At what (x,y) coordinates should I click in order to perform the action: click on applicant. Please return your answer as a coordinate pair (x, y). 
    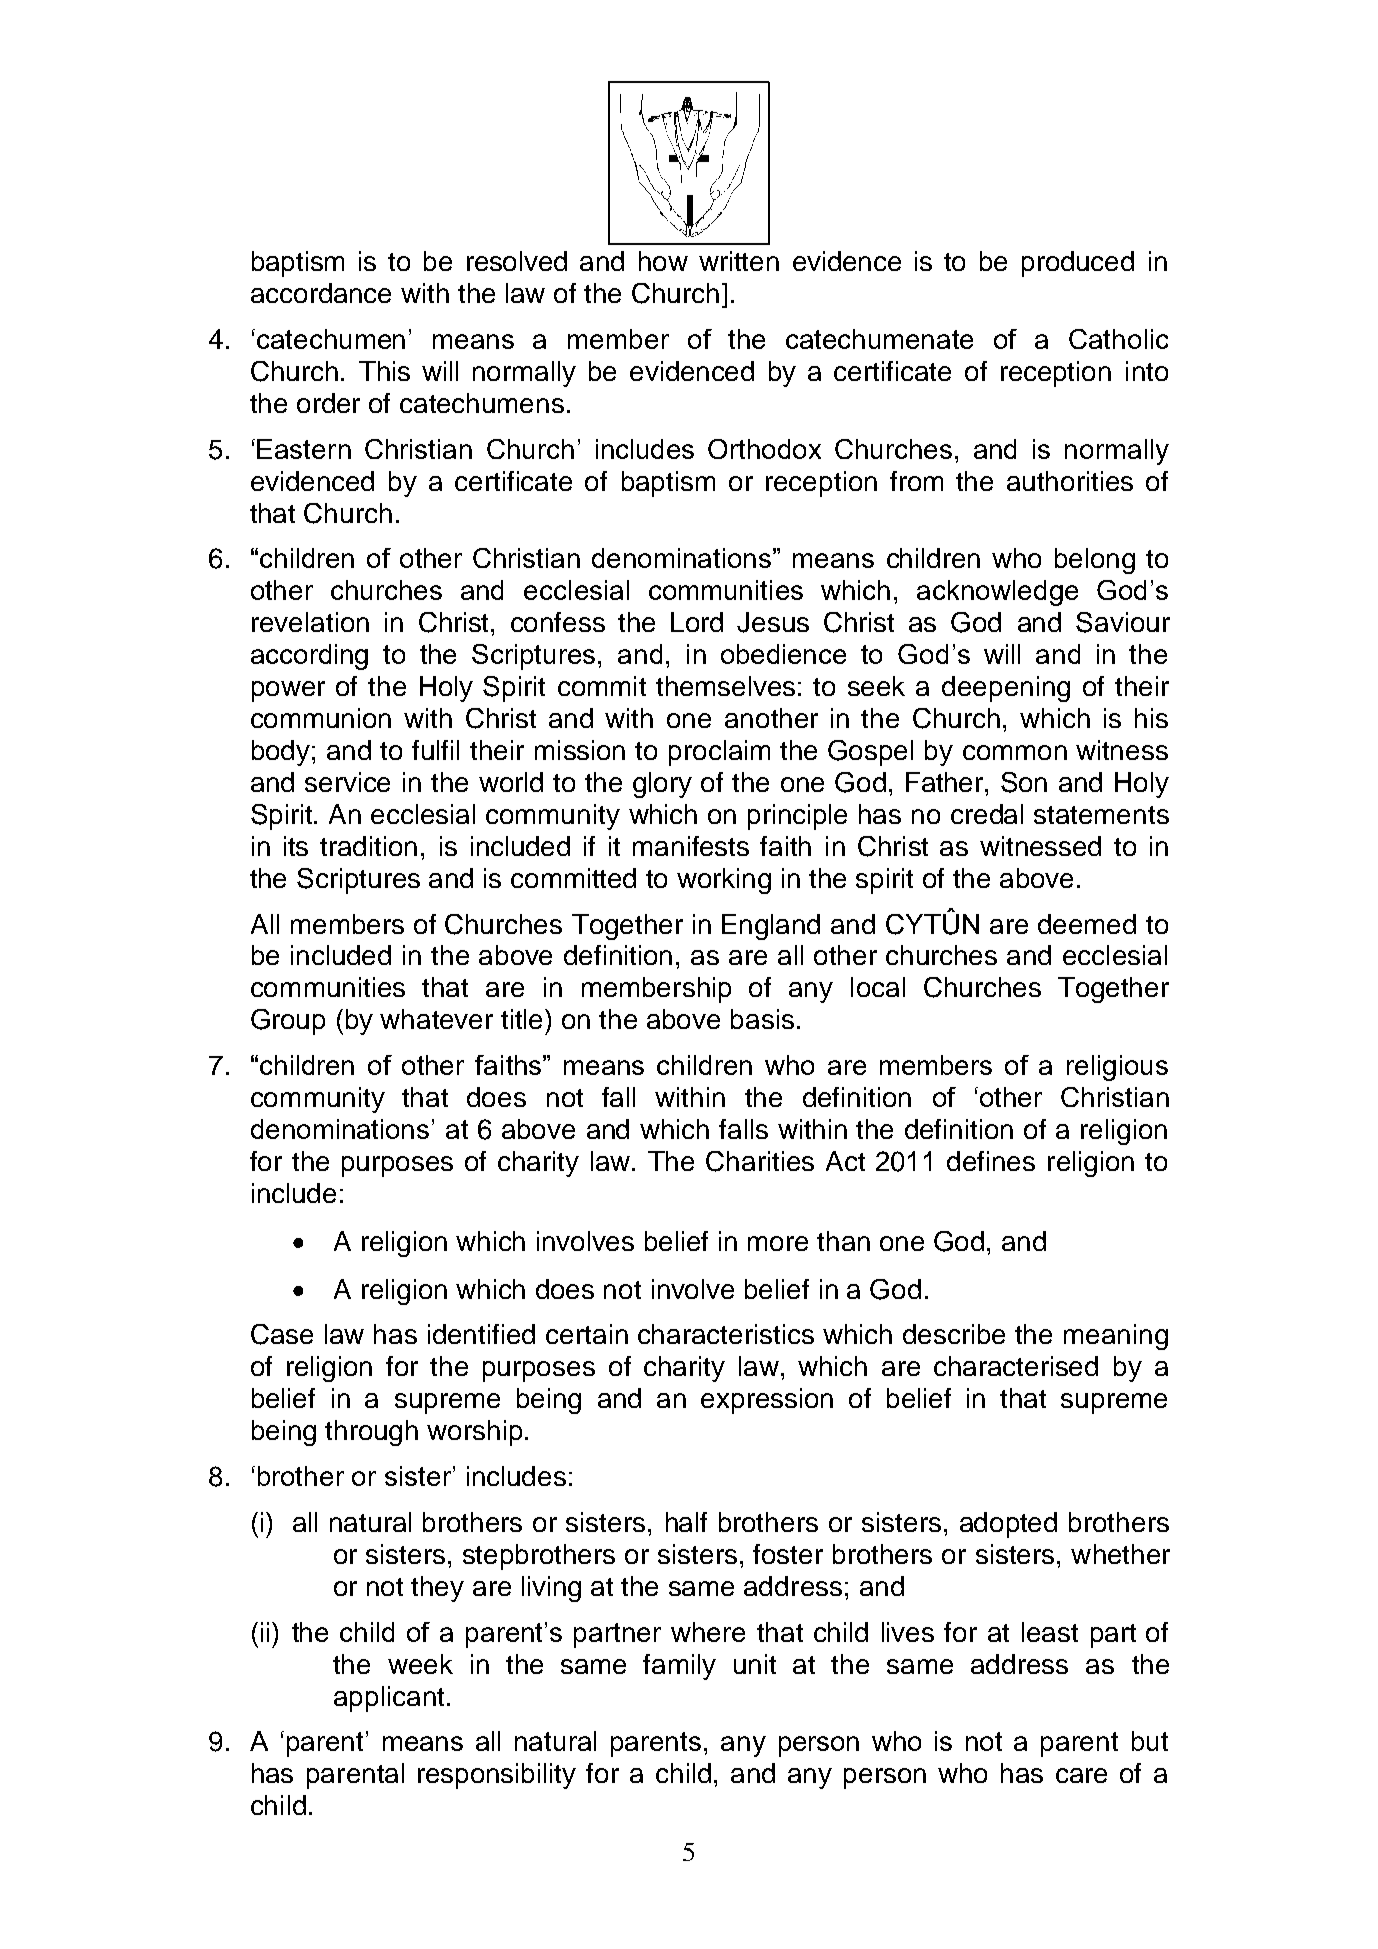
    Looking at the image, I should click on (389, 1699).
